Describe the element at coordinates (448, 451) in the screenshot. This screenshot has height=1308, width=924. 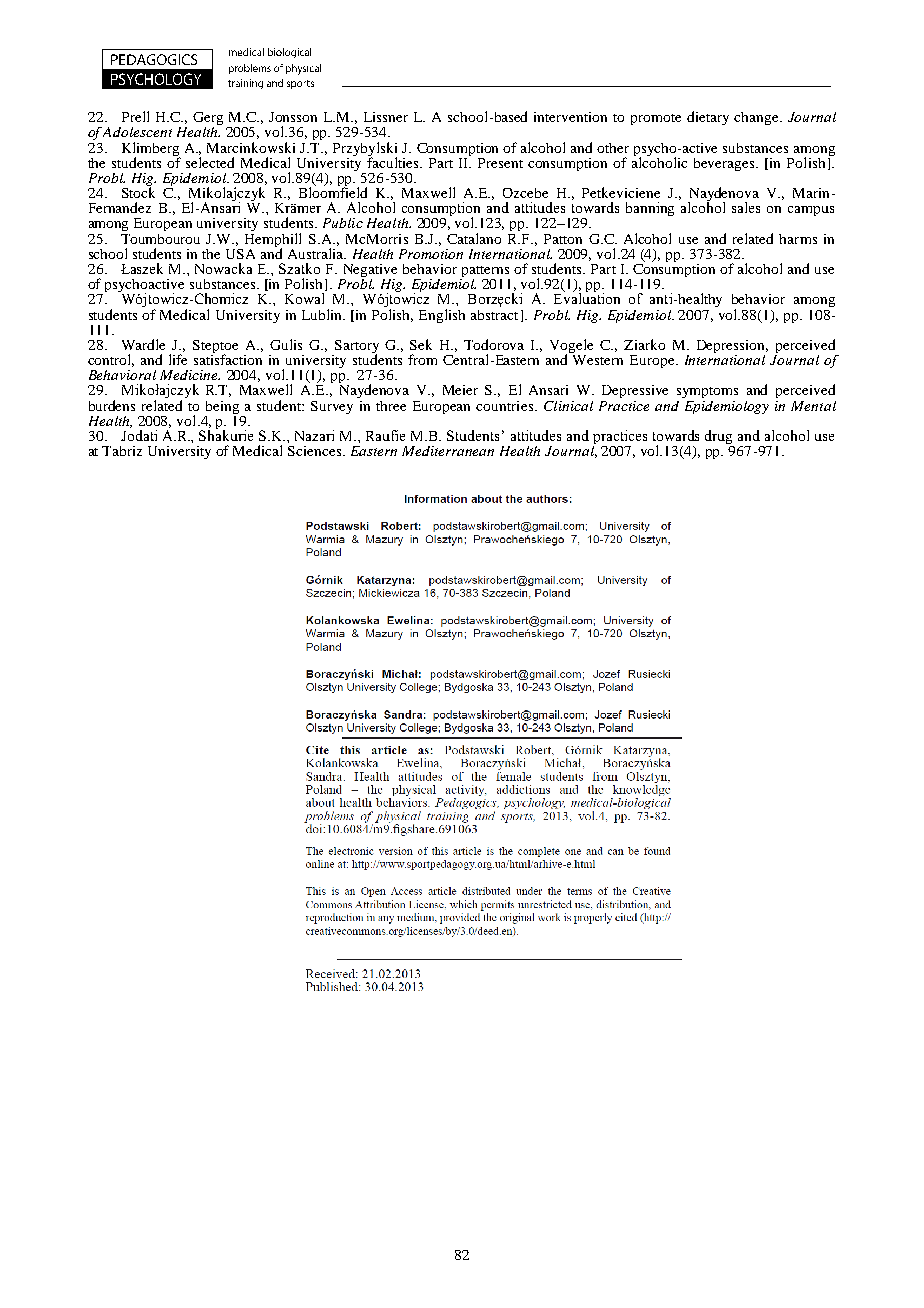
I see `Mediterranean` at that location.
